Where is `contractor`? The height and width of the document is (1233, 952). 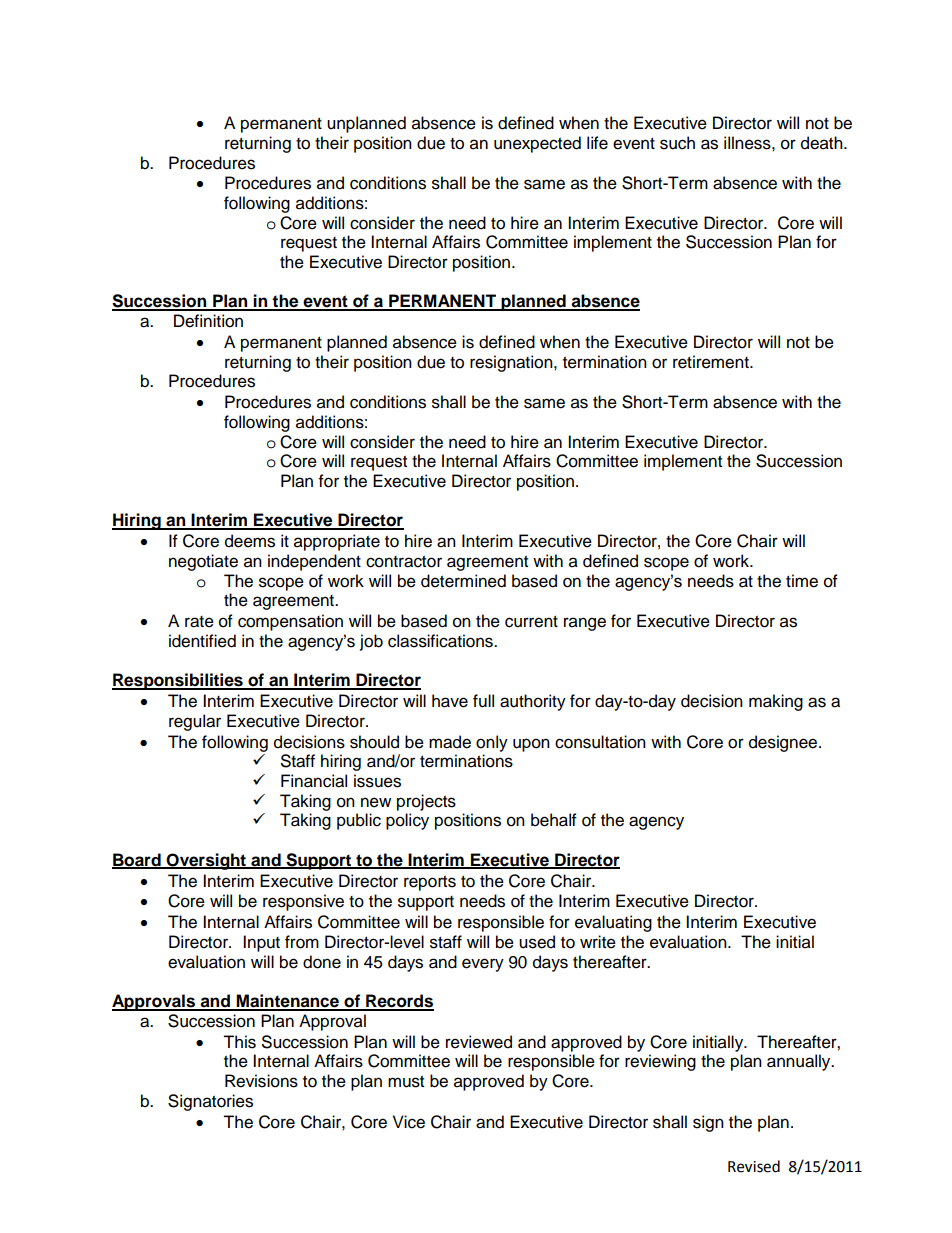 contractor is located at coordinates (404, 562).
